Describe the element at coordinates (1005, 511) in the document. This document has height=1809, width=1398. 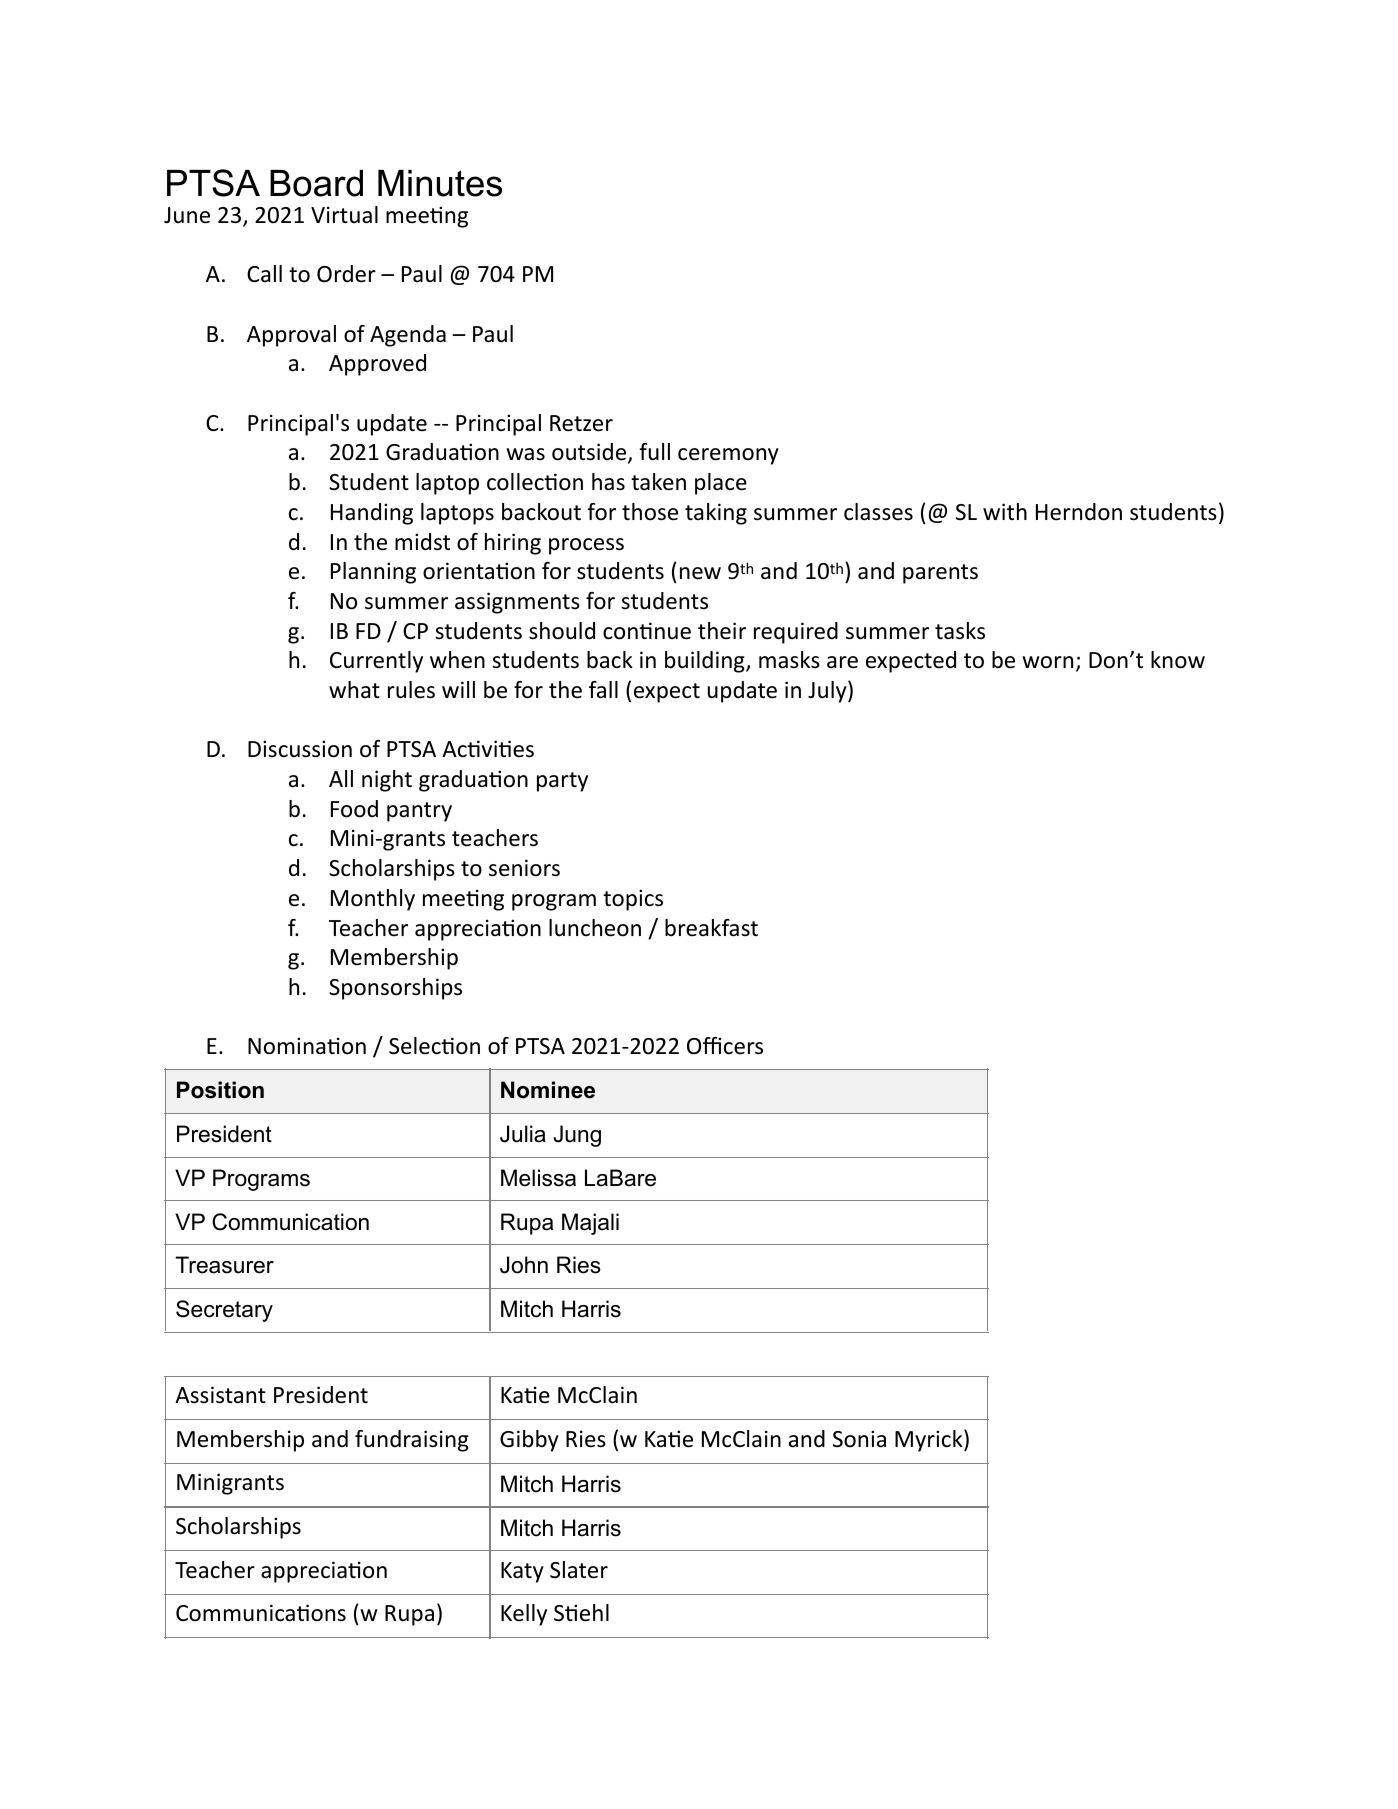
I see `with` at that location.
